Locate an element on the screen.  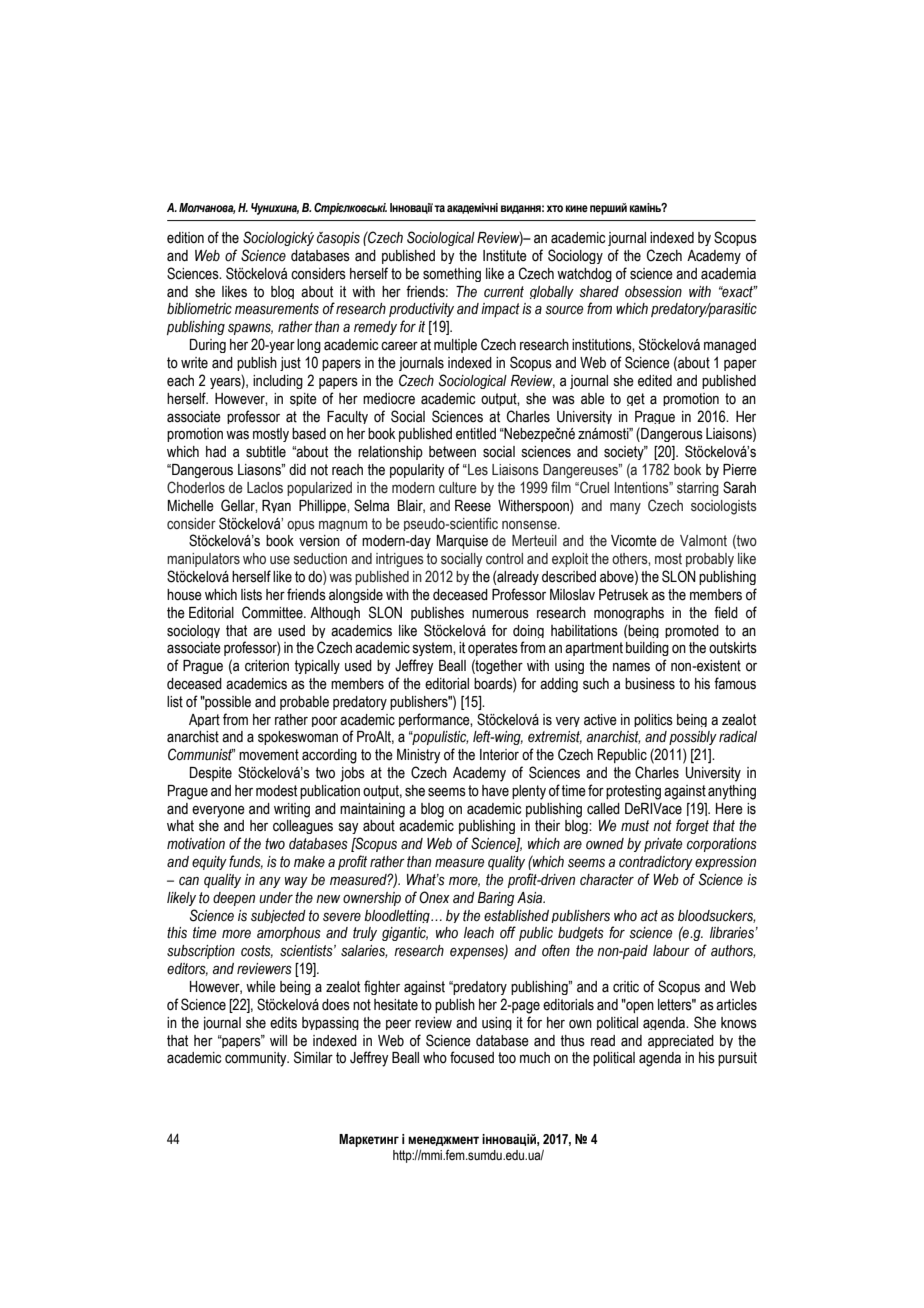
protesting is located at coordinates (633, 792).
